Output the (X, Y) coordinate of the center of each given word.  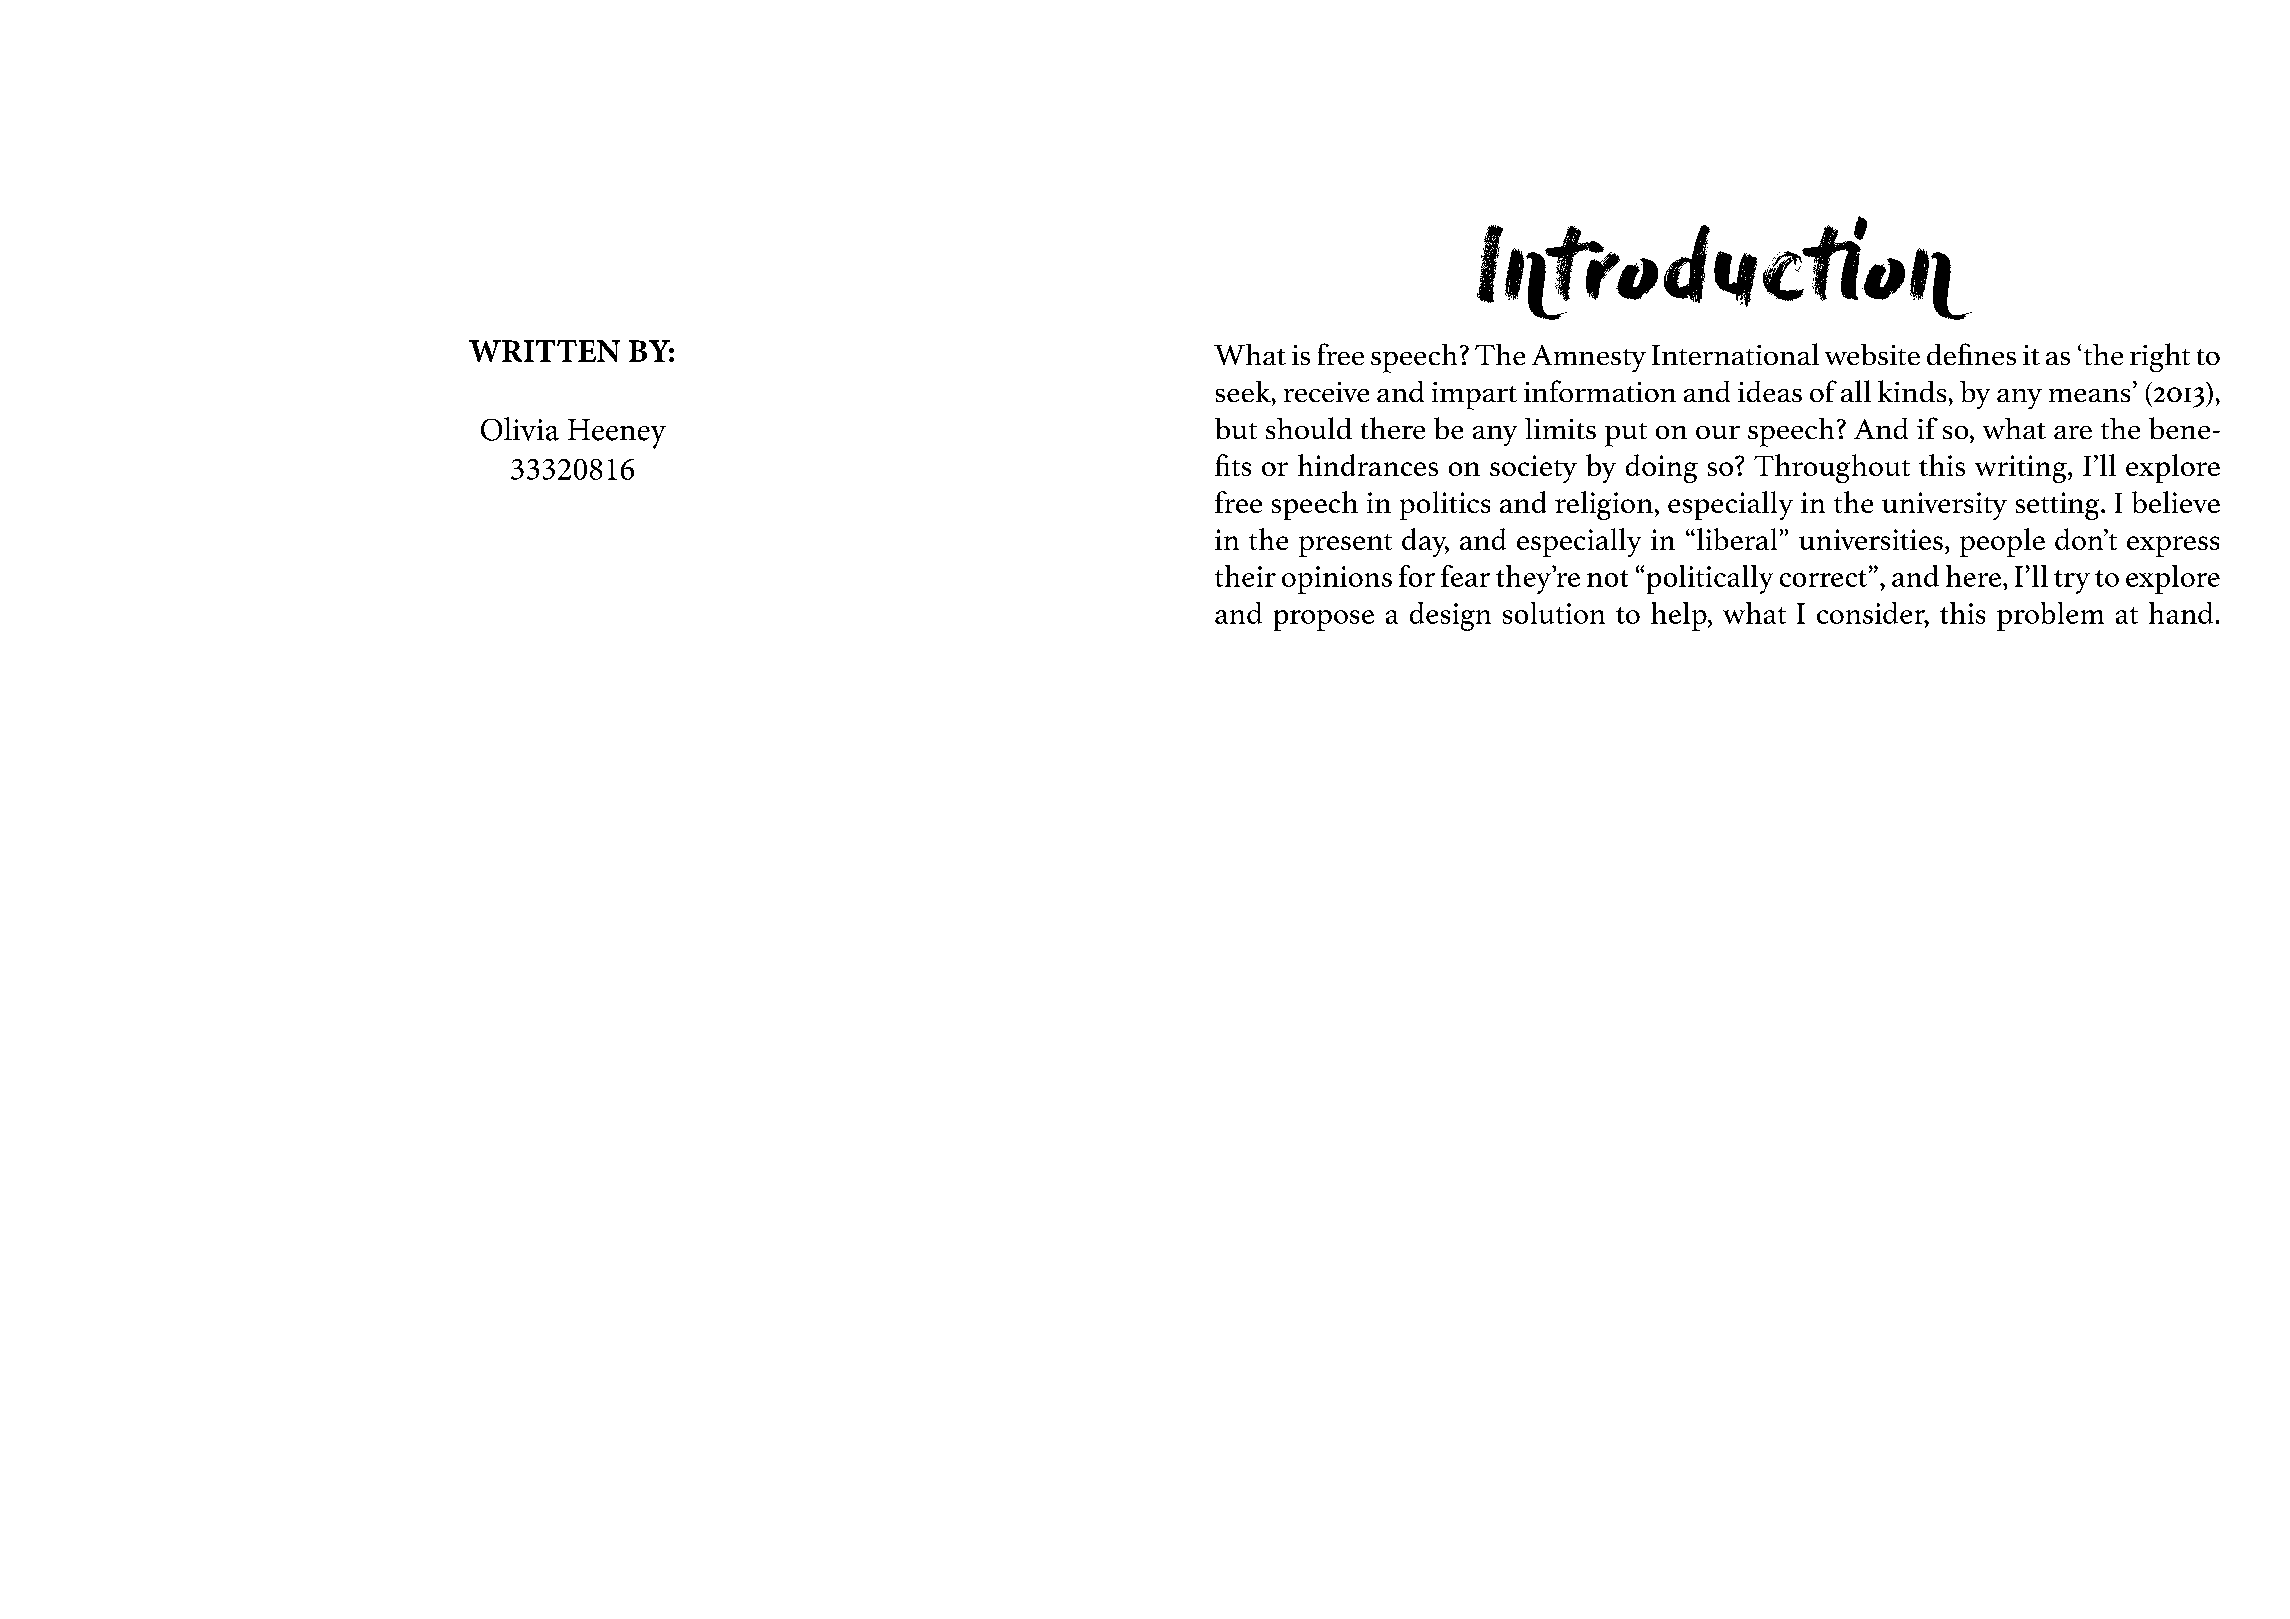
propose (1324, 620)
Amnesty (1589, 358)
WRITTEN (544, 351)
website (1872, 354)
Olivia (520, 429)
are (2073, 432)
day (1425, 542)
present (1345, 545)
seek (1244, 391)
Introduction (1724, 268)
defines (1971, 354)
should (1309, 428)
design (1450, 616)
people (2002, 542)
